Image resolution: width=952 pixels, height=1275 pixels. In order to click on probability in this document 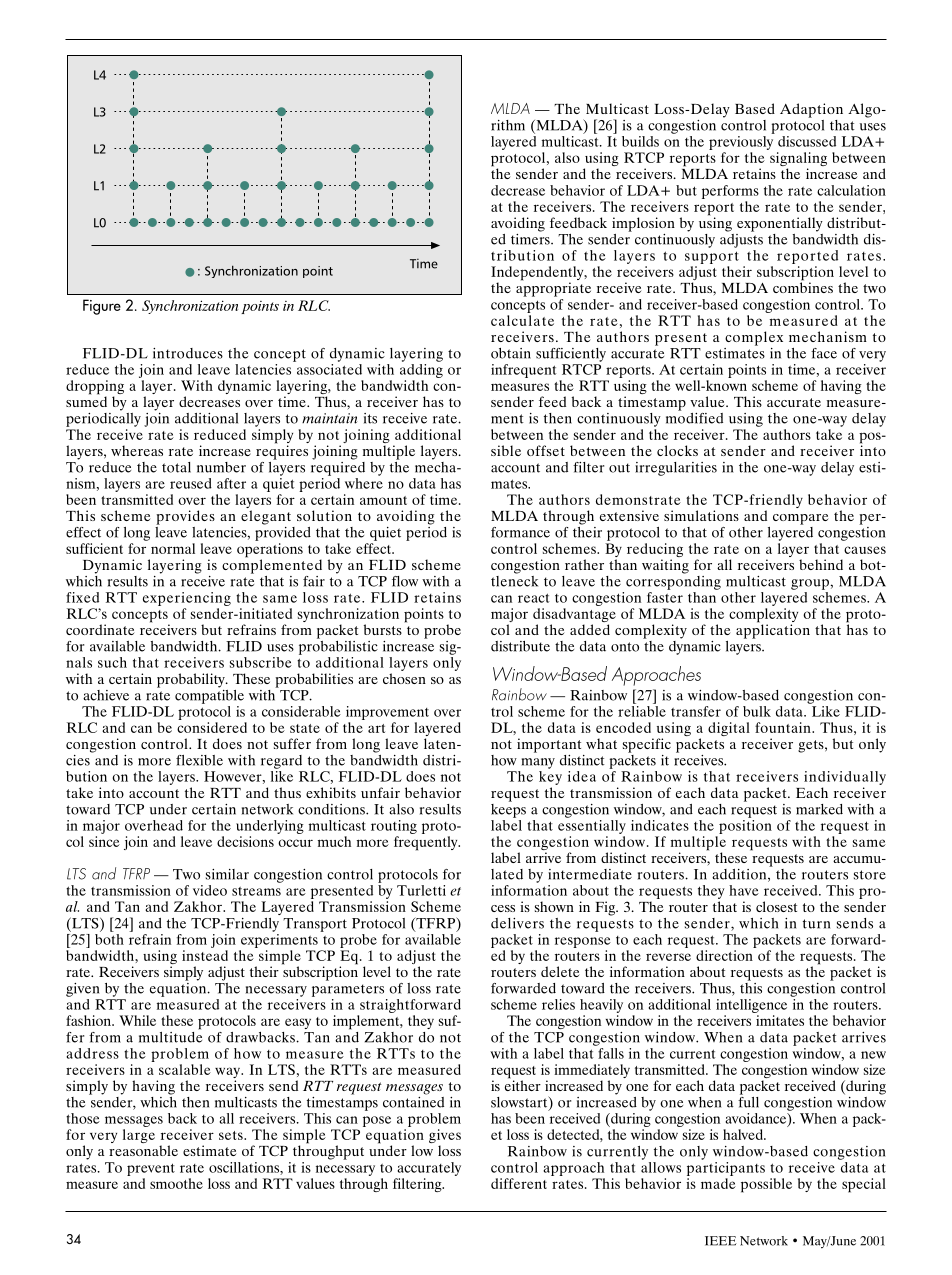, I will do `click(192, 680)`.
